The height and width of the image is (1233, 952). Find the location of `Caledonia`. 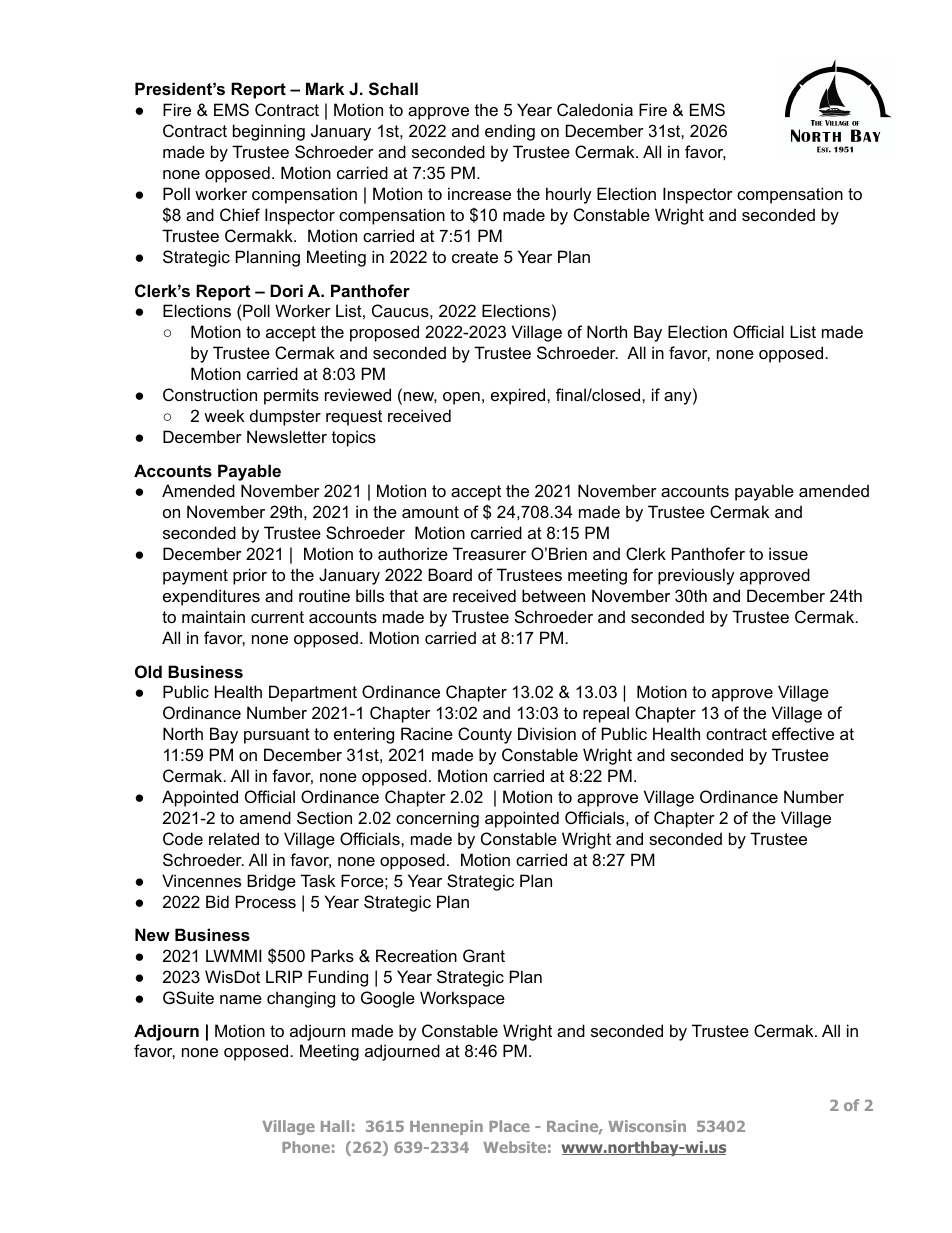

Caledonia is located at coordinates (595, 109).
